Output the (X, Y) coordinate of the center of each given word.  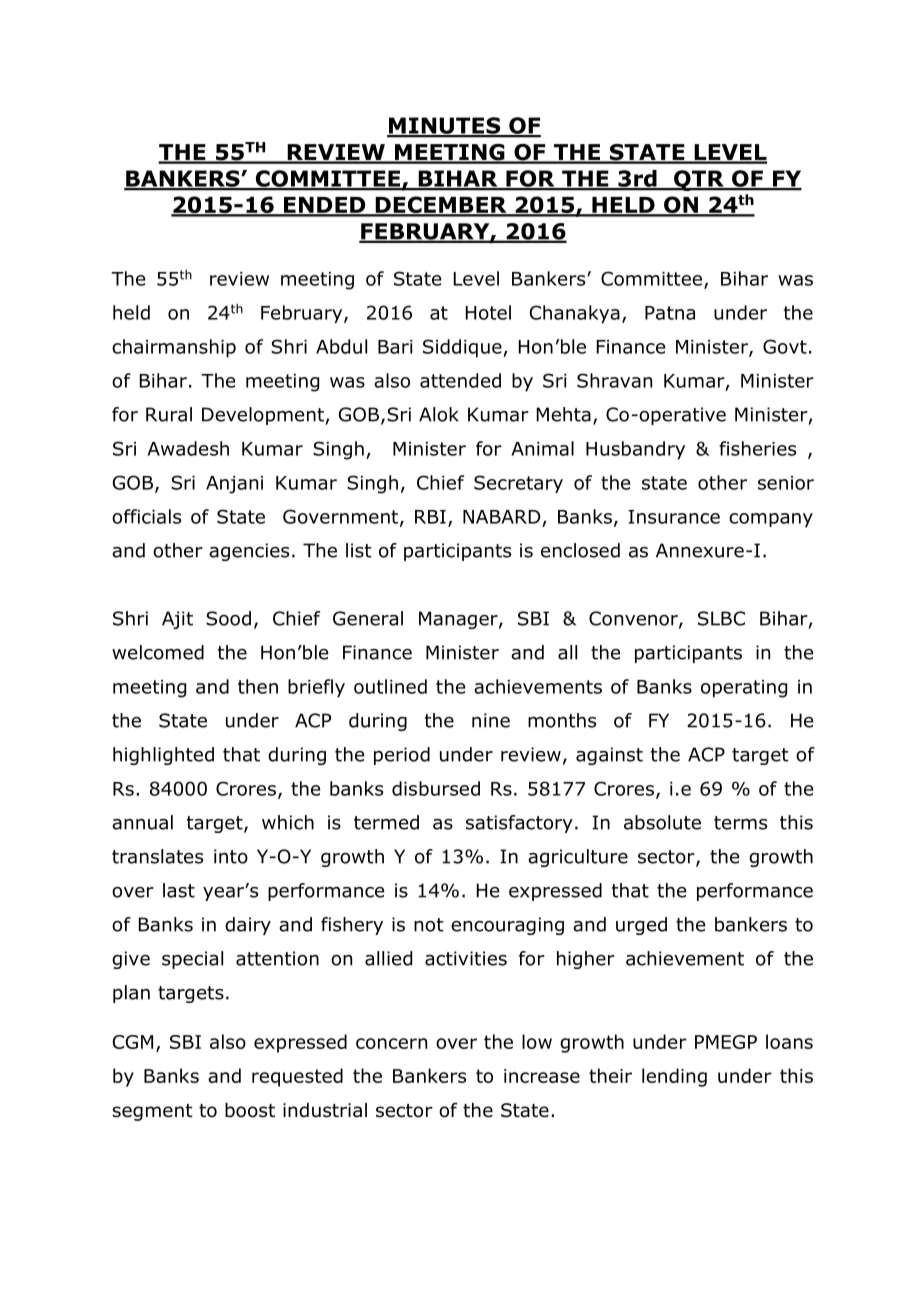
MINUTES (445, 126)
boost (250, 1110)
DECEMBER (441, 206)
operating (744, 689)
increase (542, 1076)
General (368, 618)
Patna (670, 313)
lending (674, 1077)
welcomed (158, 652)
